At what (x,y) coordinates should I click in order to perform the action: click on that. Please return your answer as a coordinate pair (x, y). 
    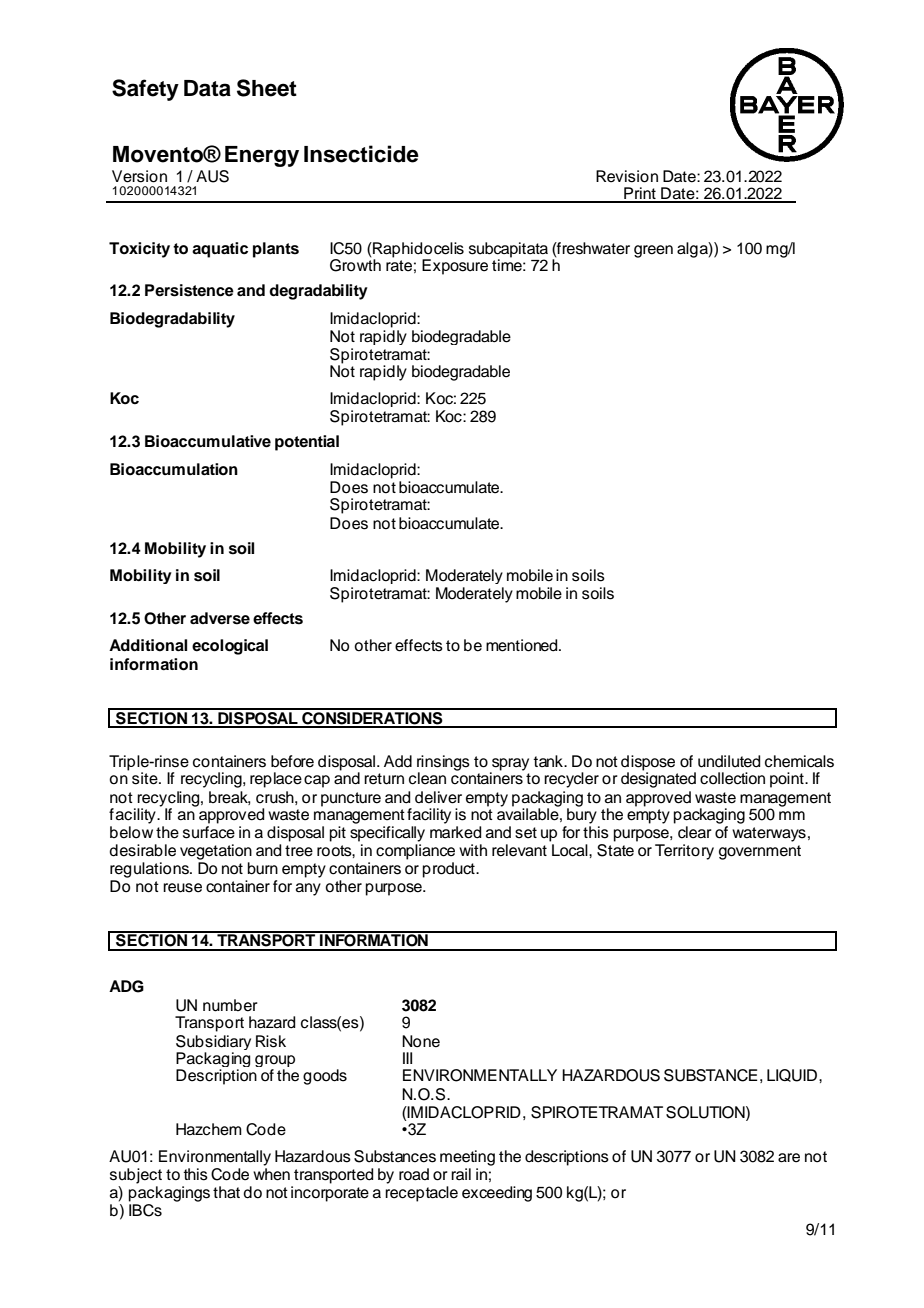
    Looking at the image, I should click on (226, 1192).
